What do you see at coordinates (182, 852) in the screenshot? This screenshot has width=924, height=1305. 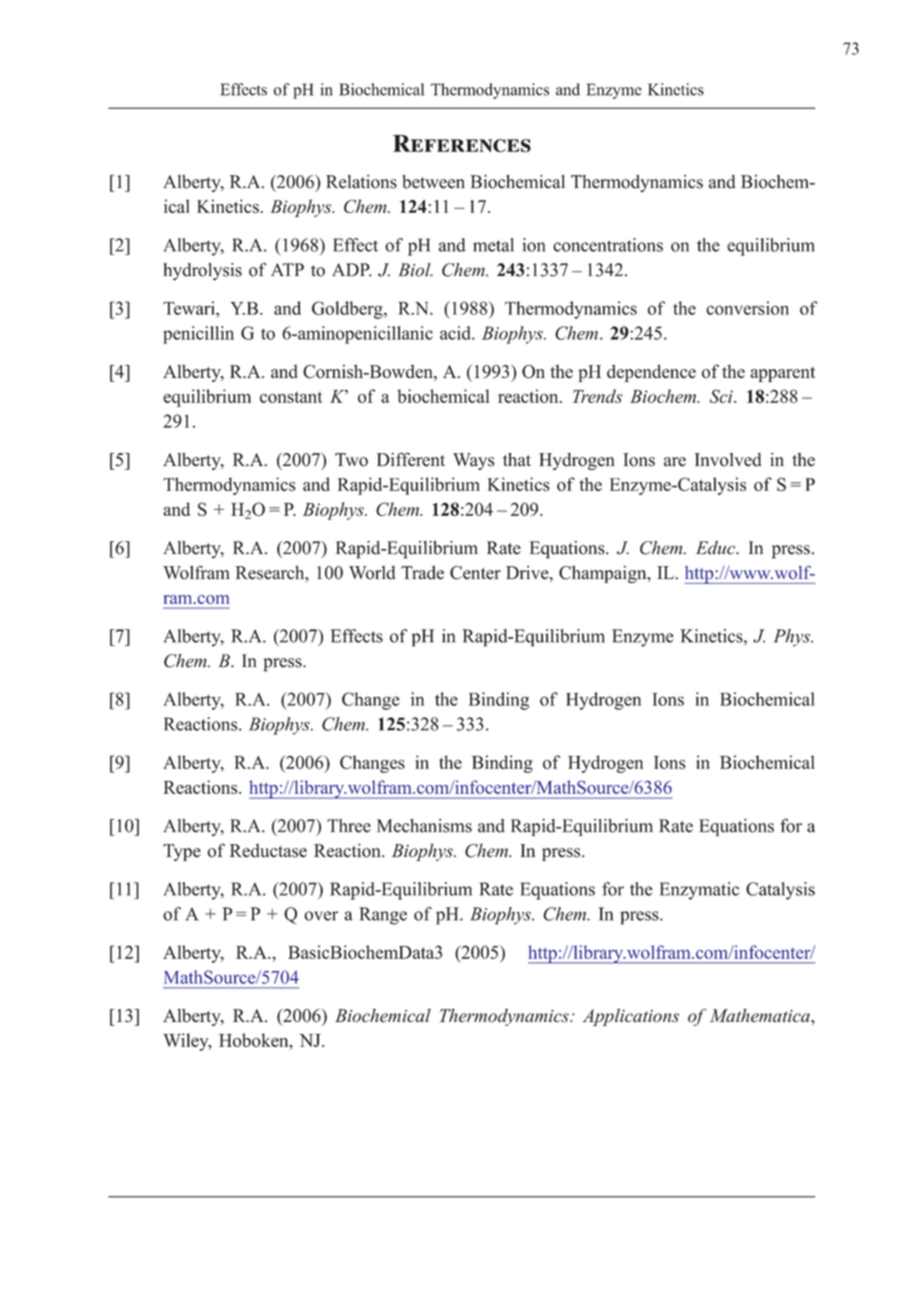 I see `Type` at bounding box center [182, 852].
